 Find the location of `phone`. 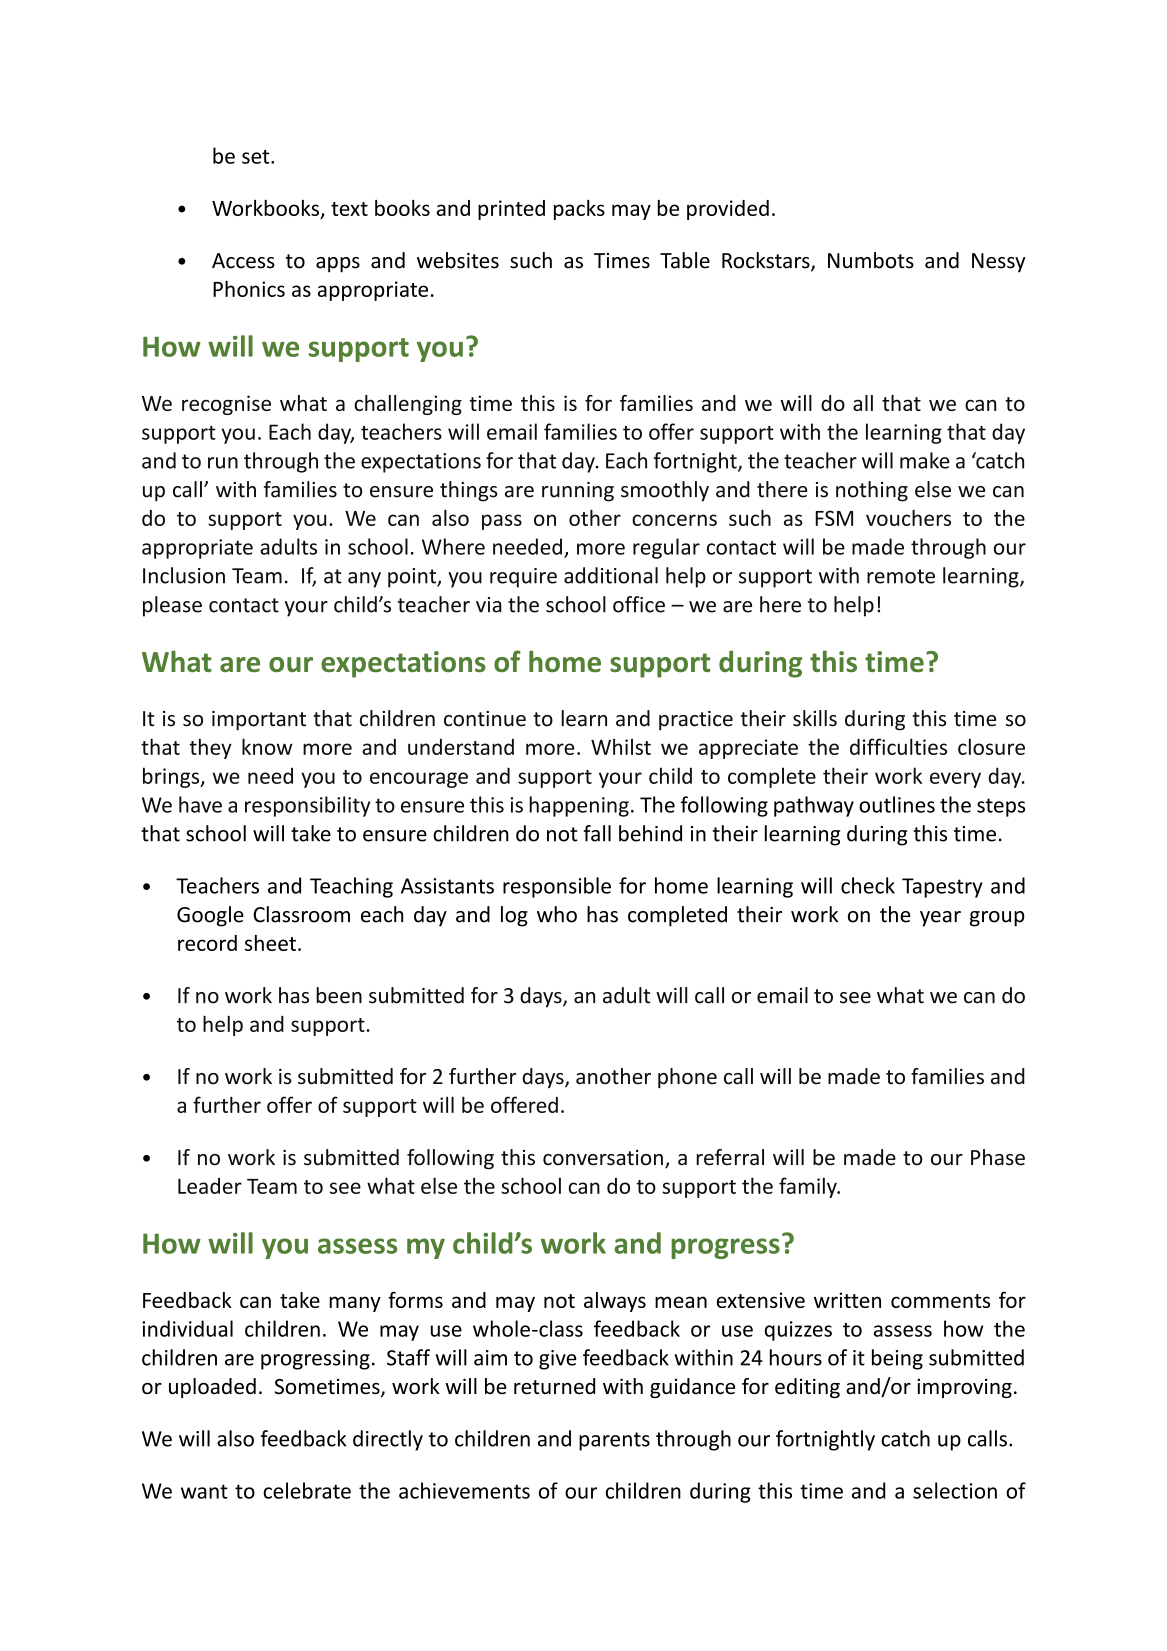

phone is located at coordinates (687, 1078).
